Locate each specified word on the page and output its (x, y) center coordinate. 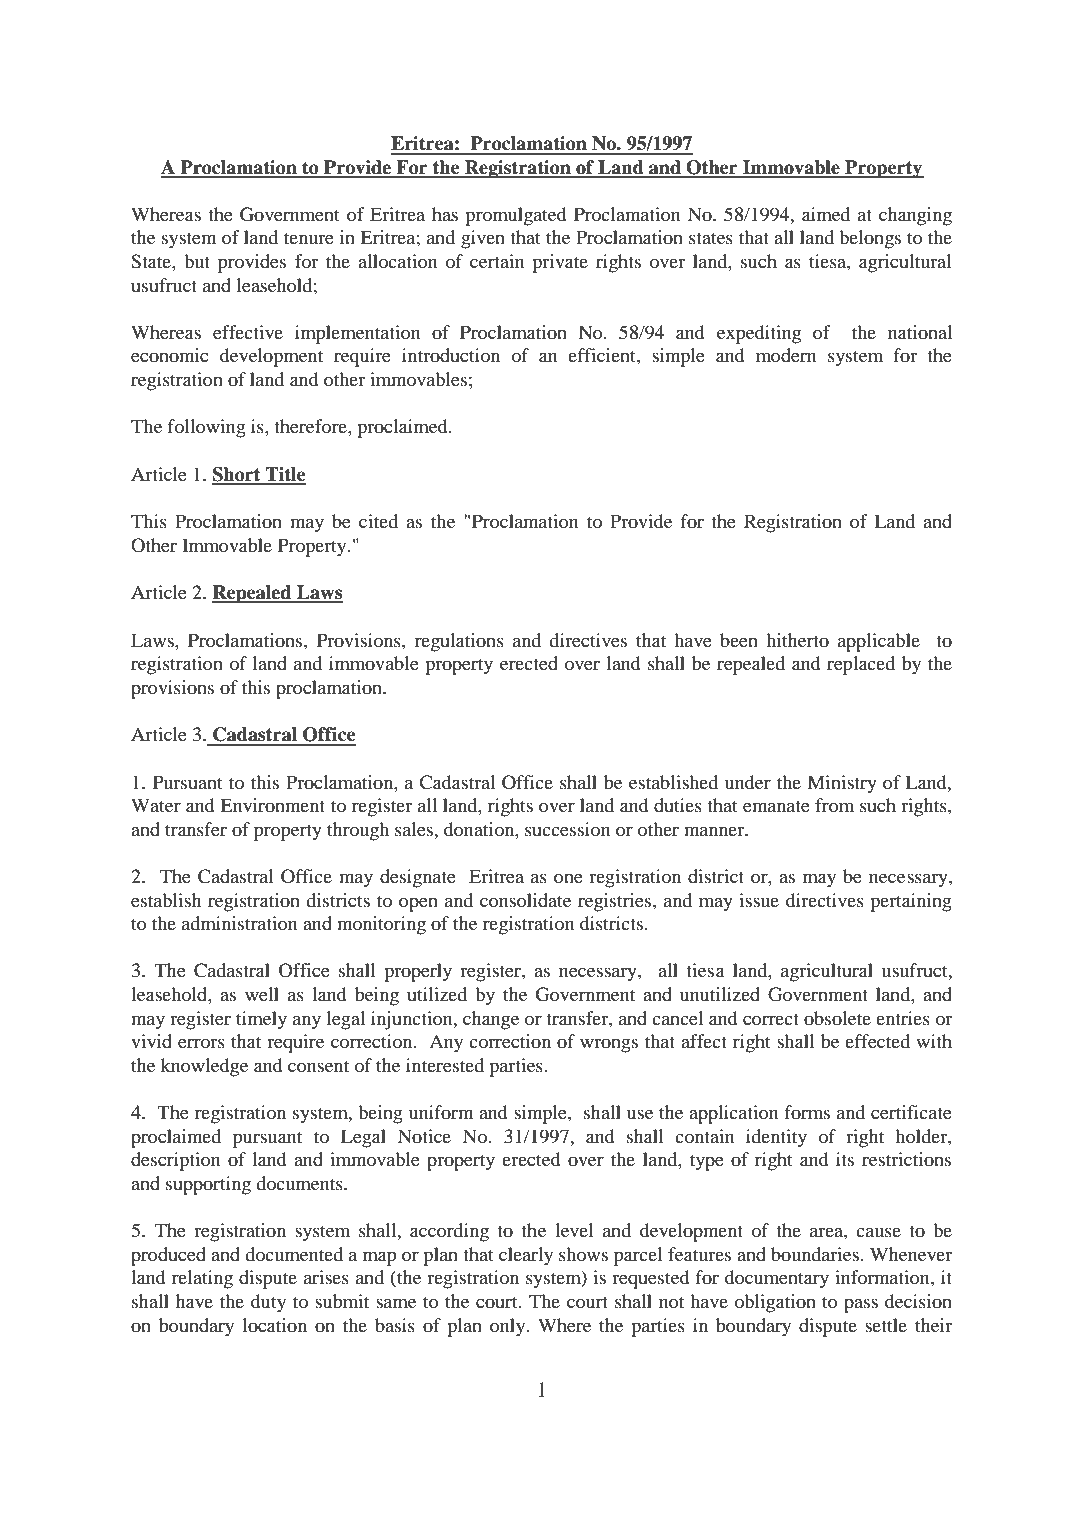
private (560, 263)
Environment (272, 805)
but (197, 261)
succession (567, 829)
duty (268, 1303)
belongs (870, 239)
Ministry (842, 784)
